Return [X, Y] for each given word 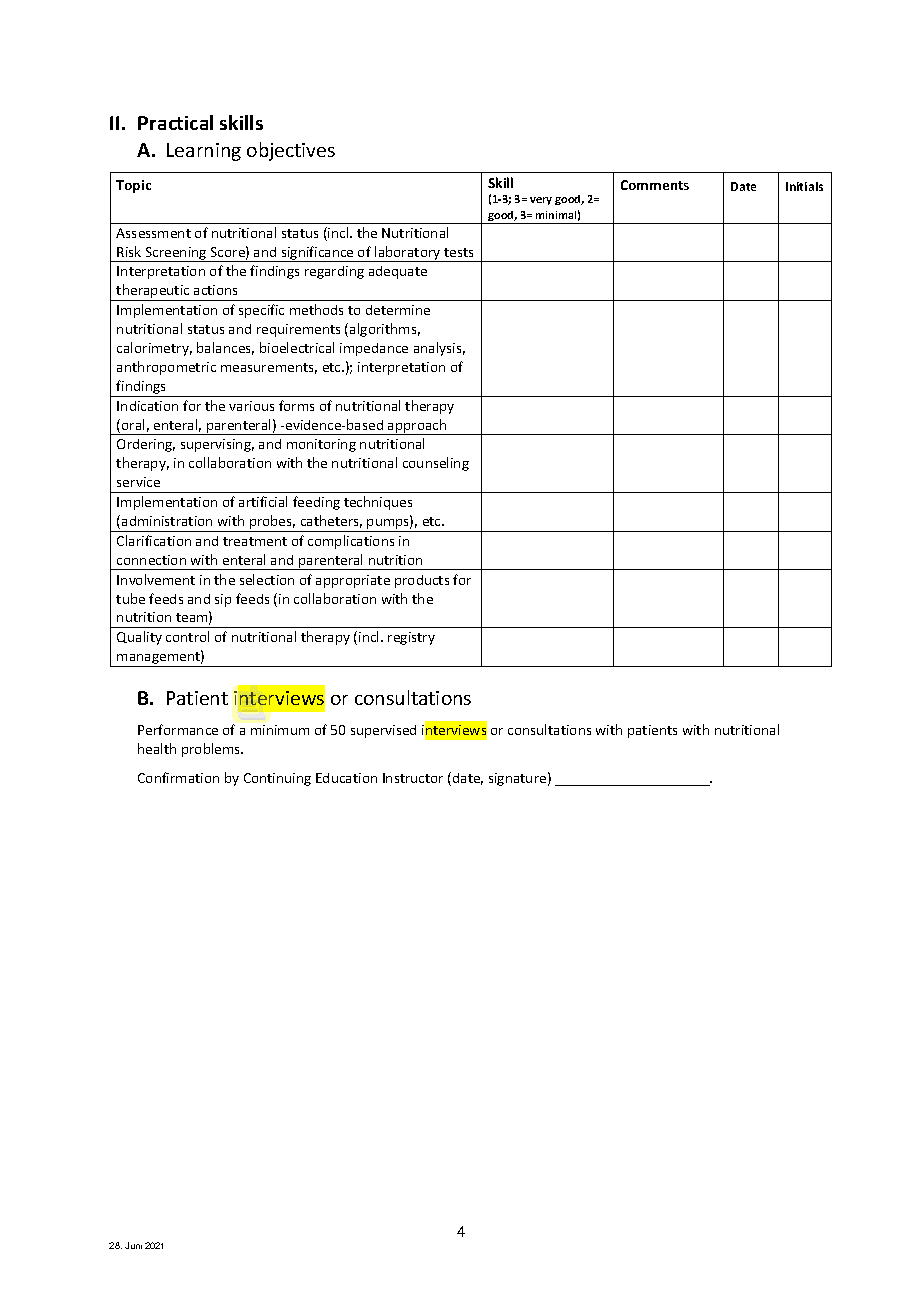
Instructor [413, 778]
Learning [204, 152]
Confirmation [178, 777]
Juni [133, 1245]
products [422, 581]
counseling [436, 464]
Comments [655, 185]
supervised [383, 731]
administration [167, 521]
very [541, 201]
